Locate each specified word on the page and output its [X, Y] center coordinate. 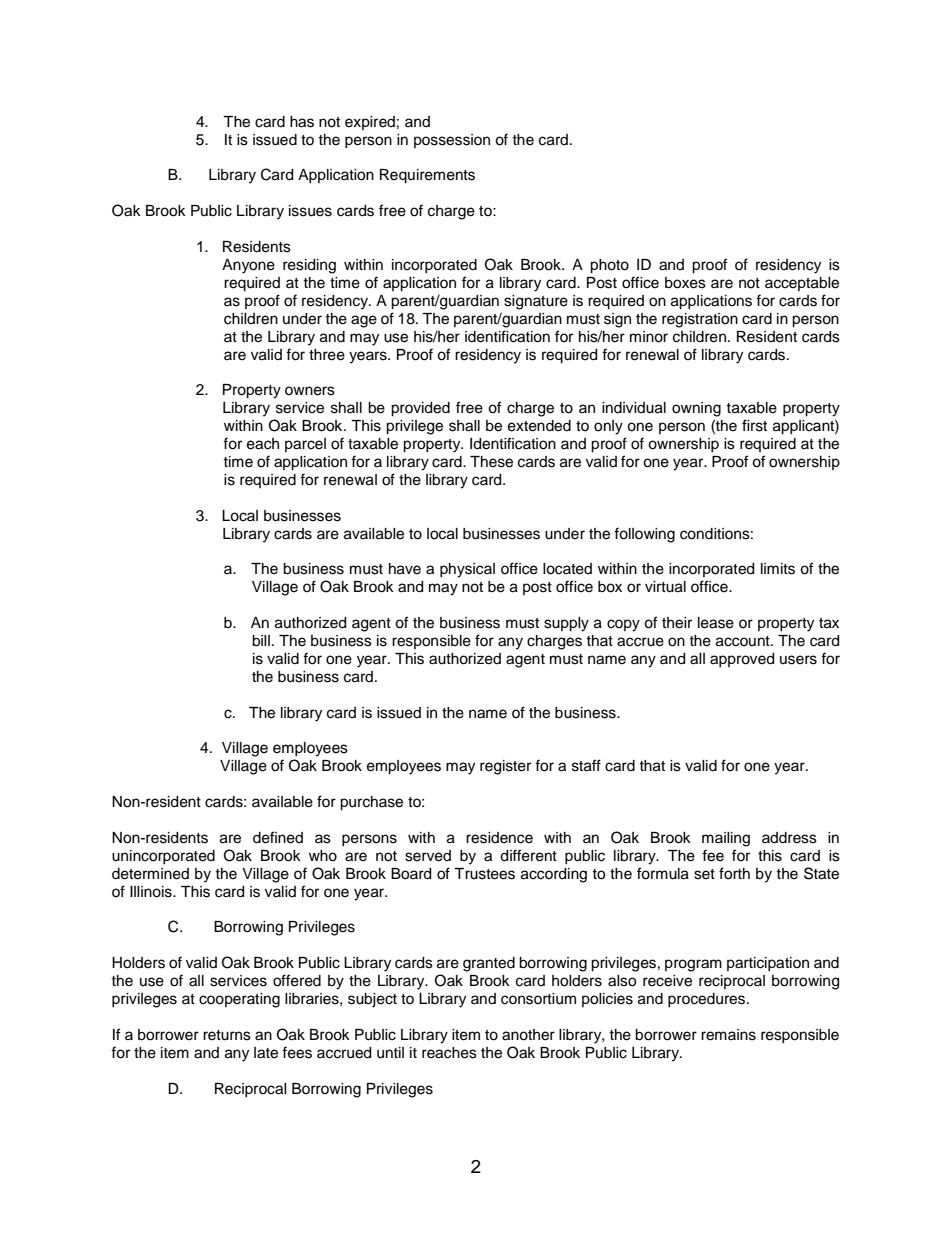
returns [227, 1035]
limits [778, 569]
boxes [685, 283]
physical [467, 570]
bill [261, 641]
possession [452, 141]
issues [310, 211]
